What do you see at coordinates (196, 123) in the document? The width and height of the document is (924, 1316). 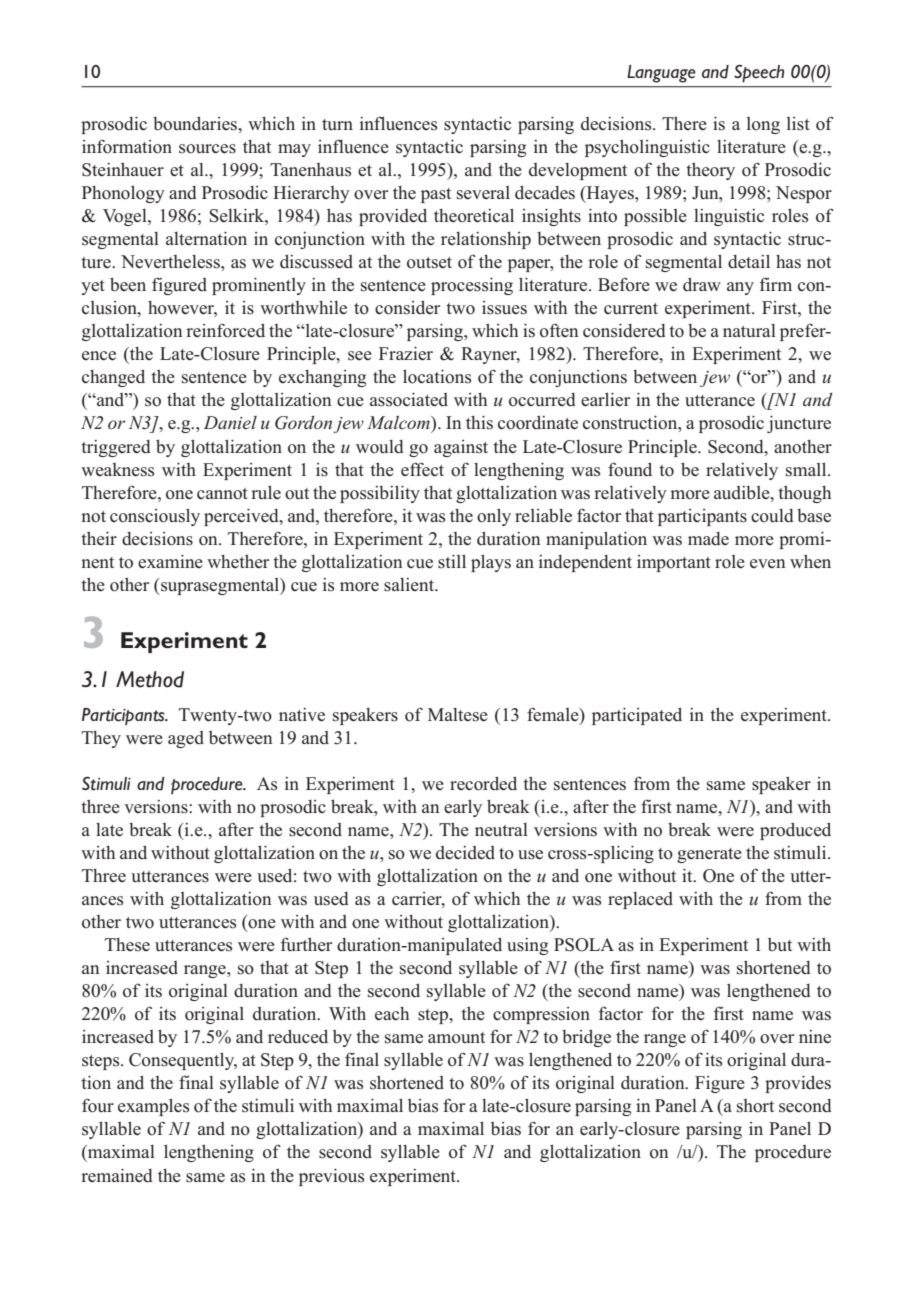 I see `boundaries` at bounding box center [196, 123].
